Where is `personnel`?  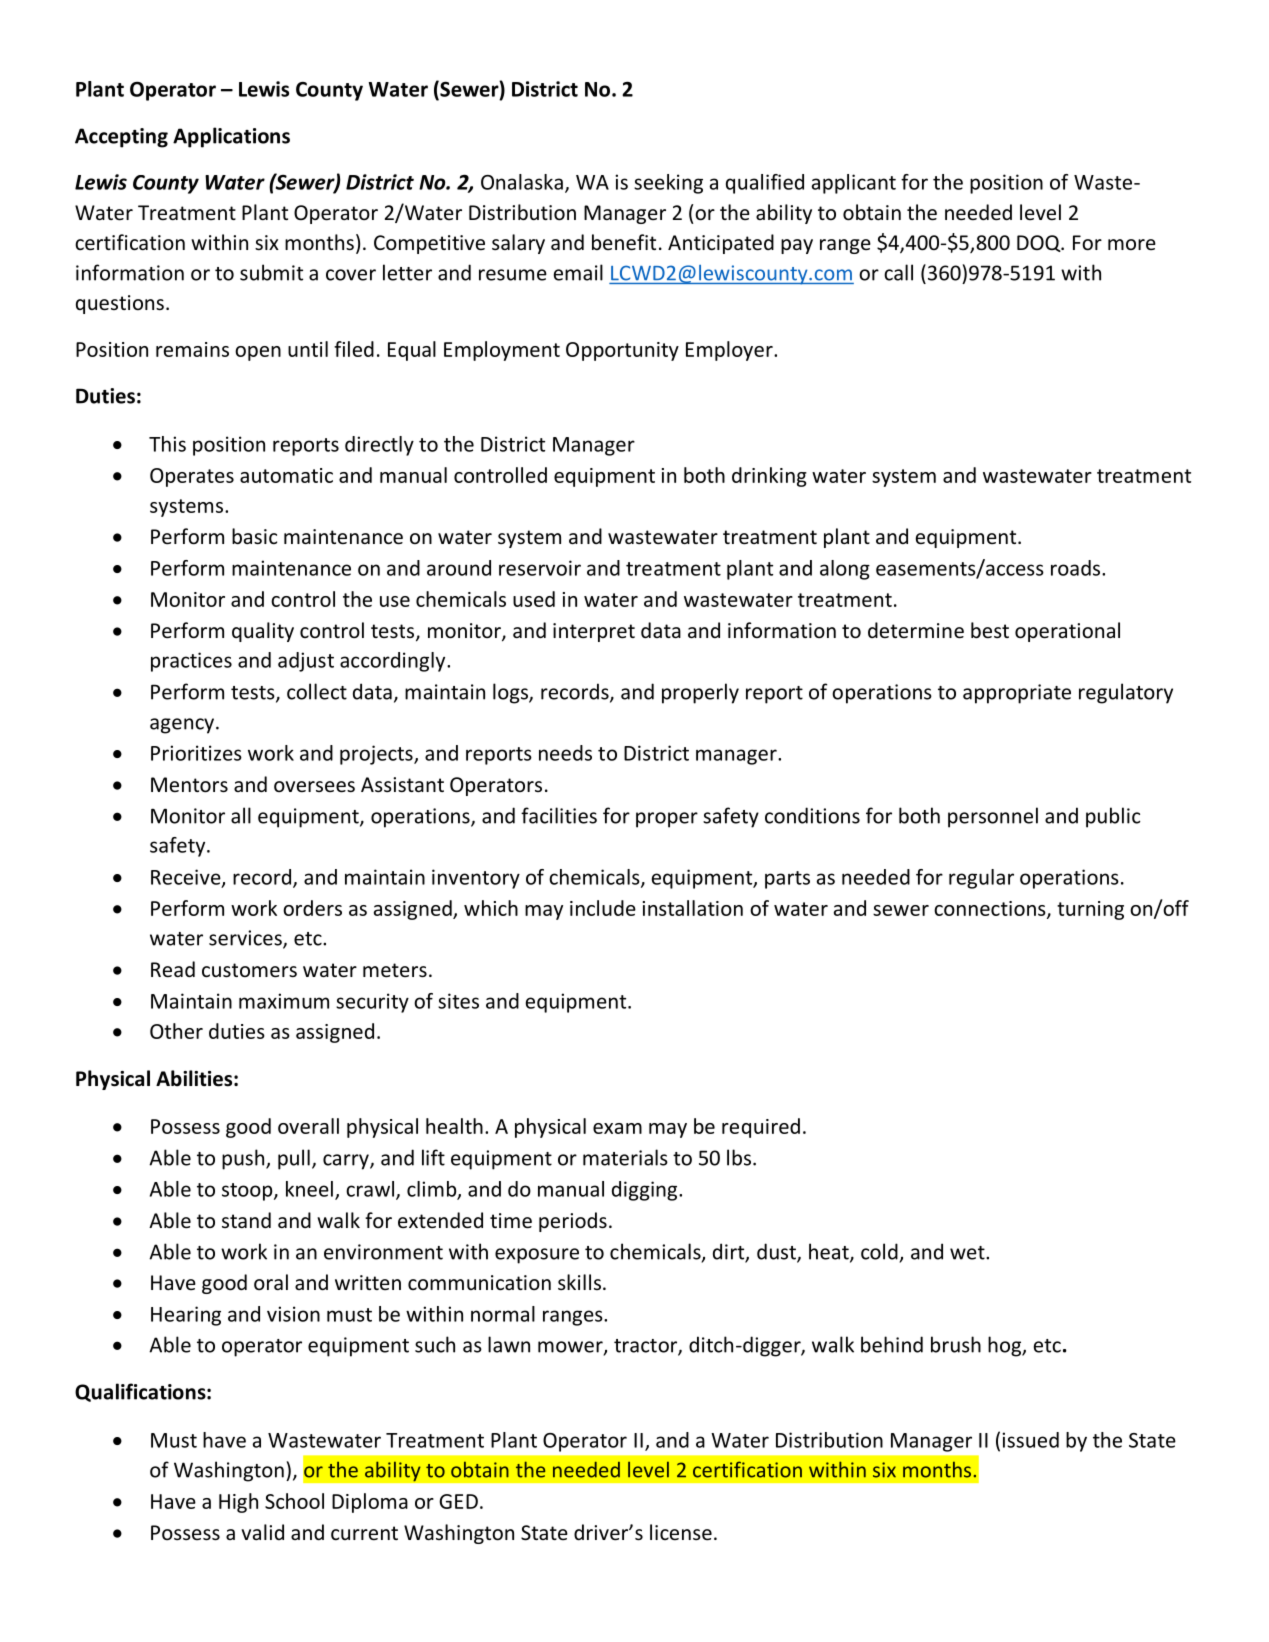 personnel is located at coordinates (993, 817).
